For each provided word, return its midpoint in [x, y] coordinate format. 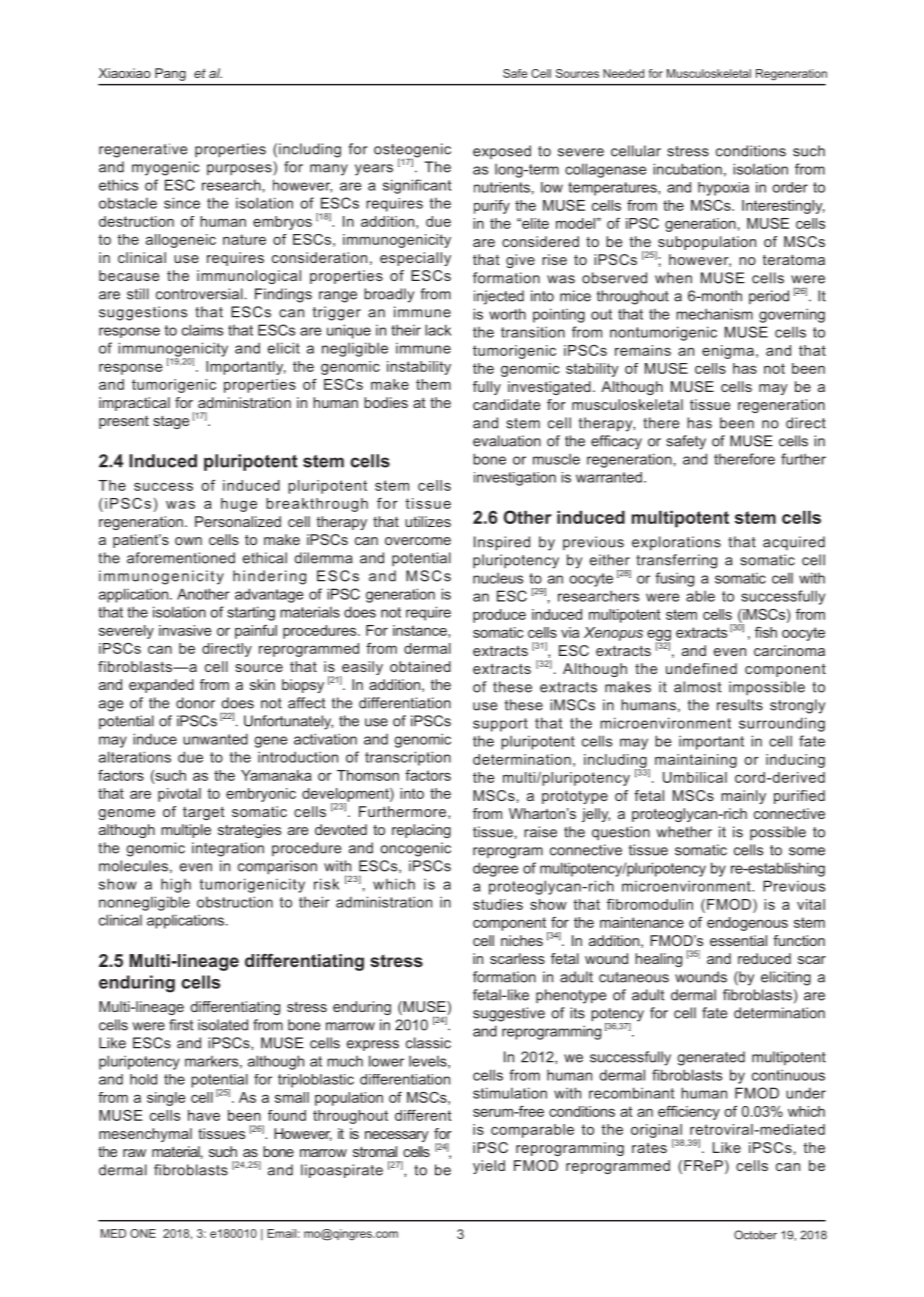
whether [684, 832]
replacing [421, 831]
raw [134, 1153]
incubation [687, 169]
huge [239, 505]
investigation [515, 479]
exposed [502, 152]
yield [489, 1167]
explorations [676, 543]
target [204, 813]
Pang [170, 74]
